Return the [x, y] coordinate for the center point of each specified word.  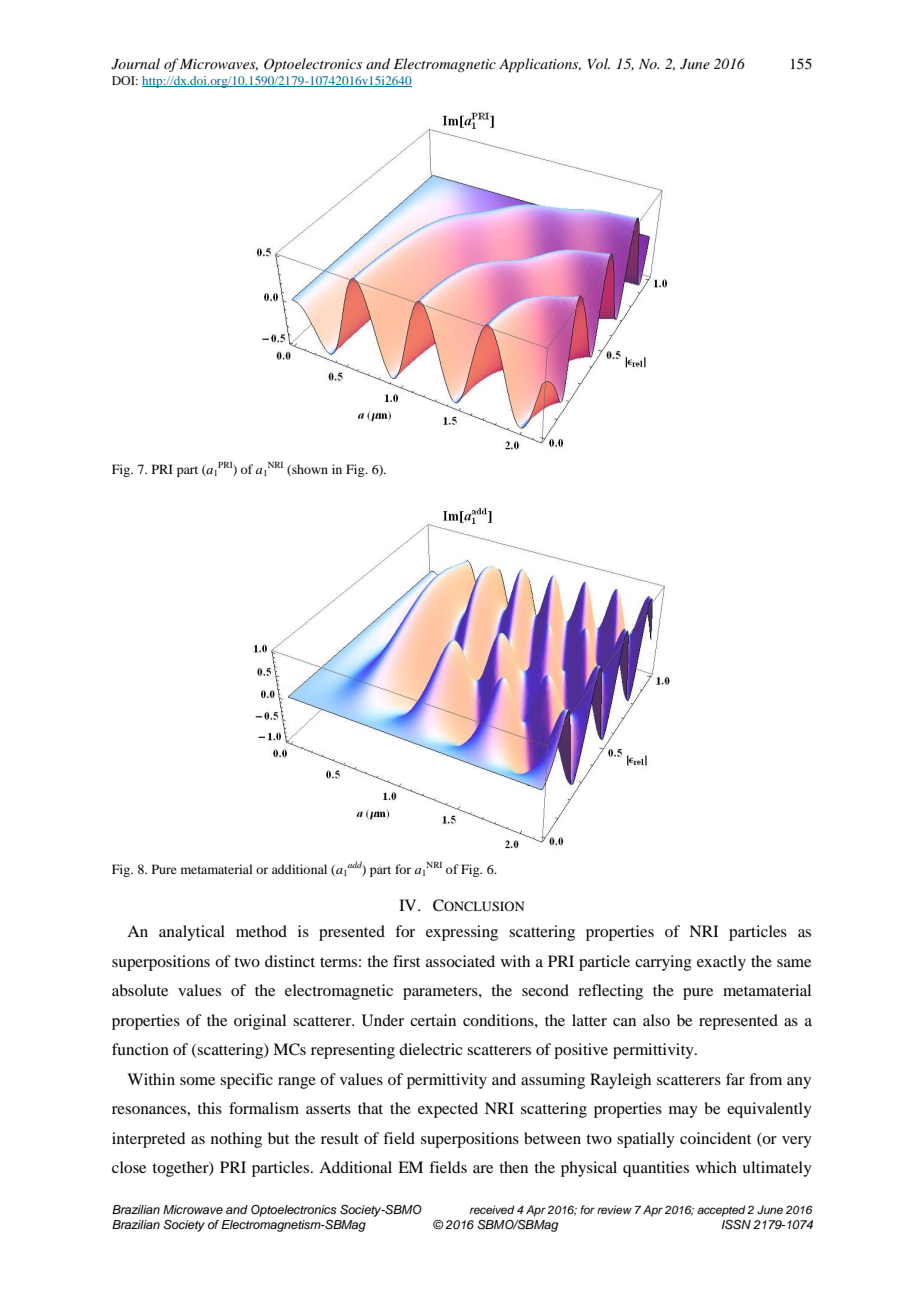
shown [309, 470]
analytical [192, 933]
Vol [599, 63]
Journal [135, 64]
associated [460, 961]
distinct [290, 961]
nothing [236, 1140]
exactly [721, 963]
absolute [140, 990]
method [261, 931]
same [794, 963]
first [406, 961]
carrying [663, 963]
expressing [462, 933]
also [656, 1020]
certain [433, 1020]
